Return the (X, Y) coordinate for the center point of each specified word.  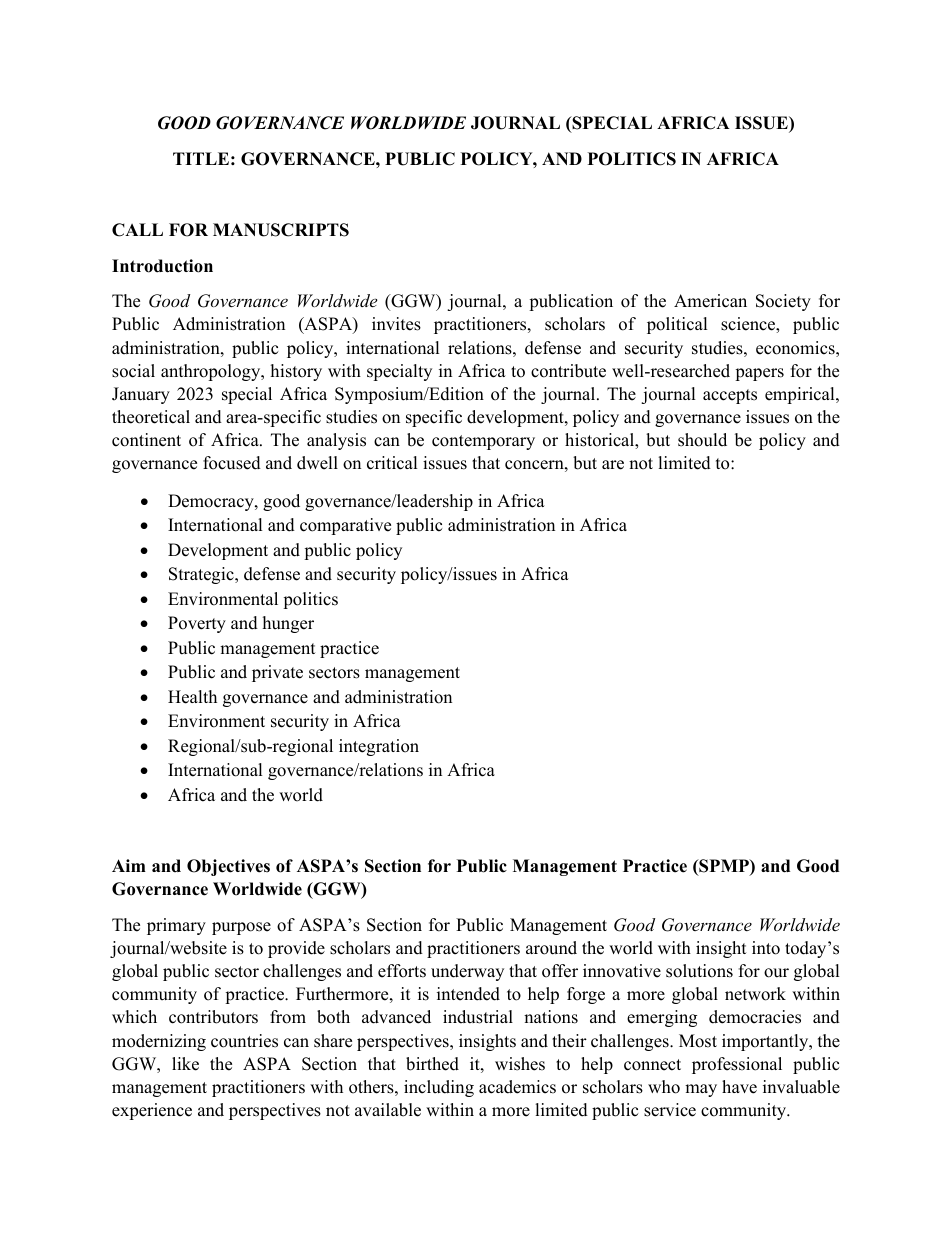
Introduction (162, 266)
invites (396, 324)
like (185, 1064)
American (710, 301)
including (439, 1088)
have (739, 1087)
